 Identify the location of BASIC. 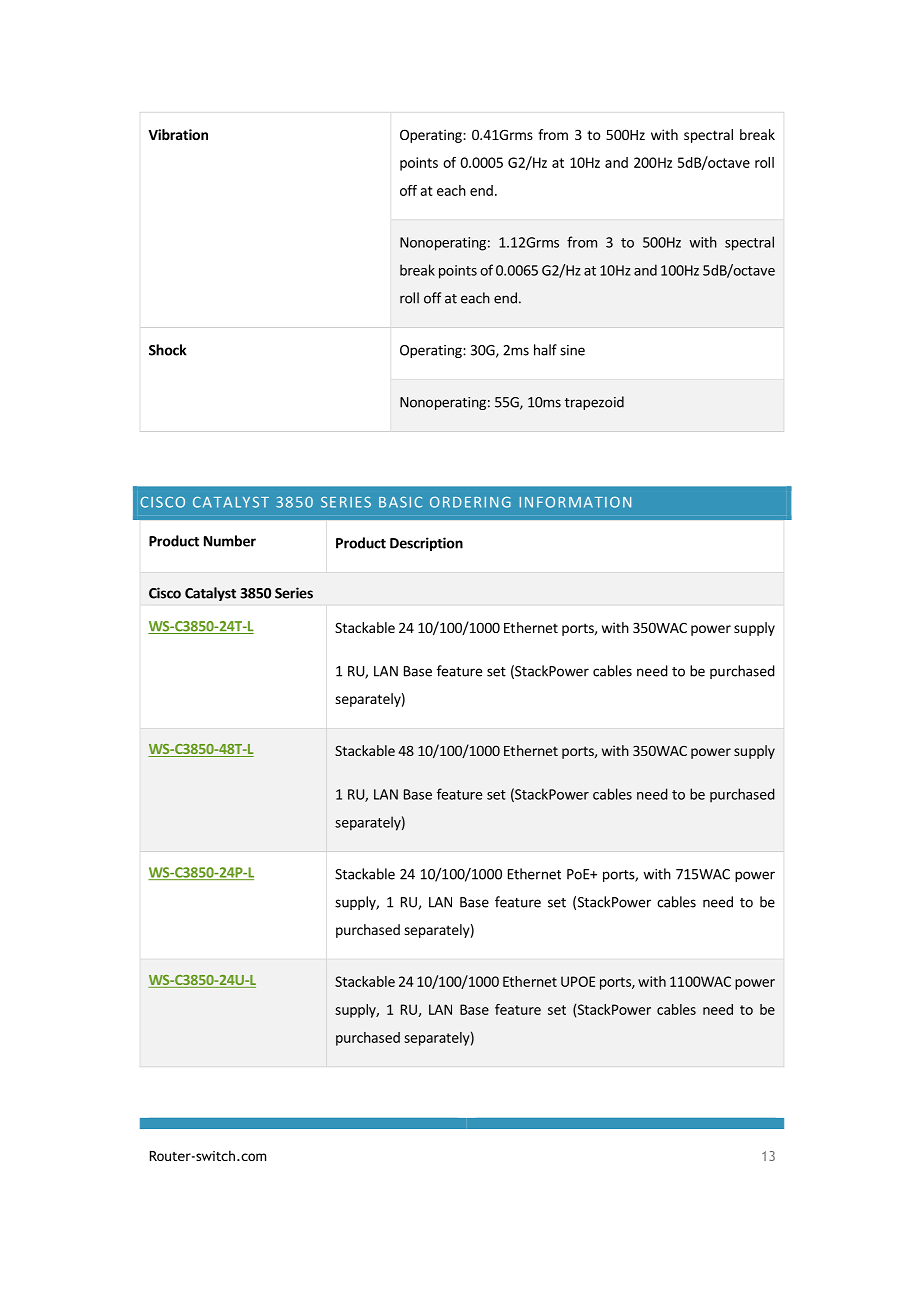
(400, 502).
